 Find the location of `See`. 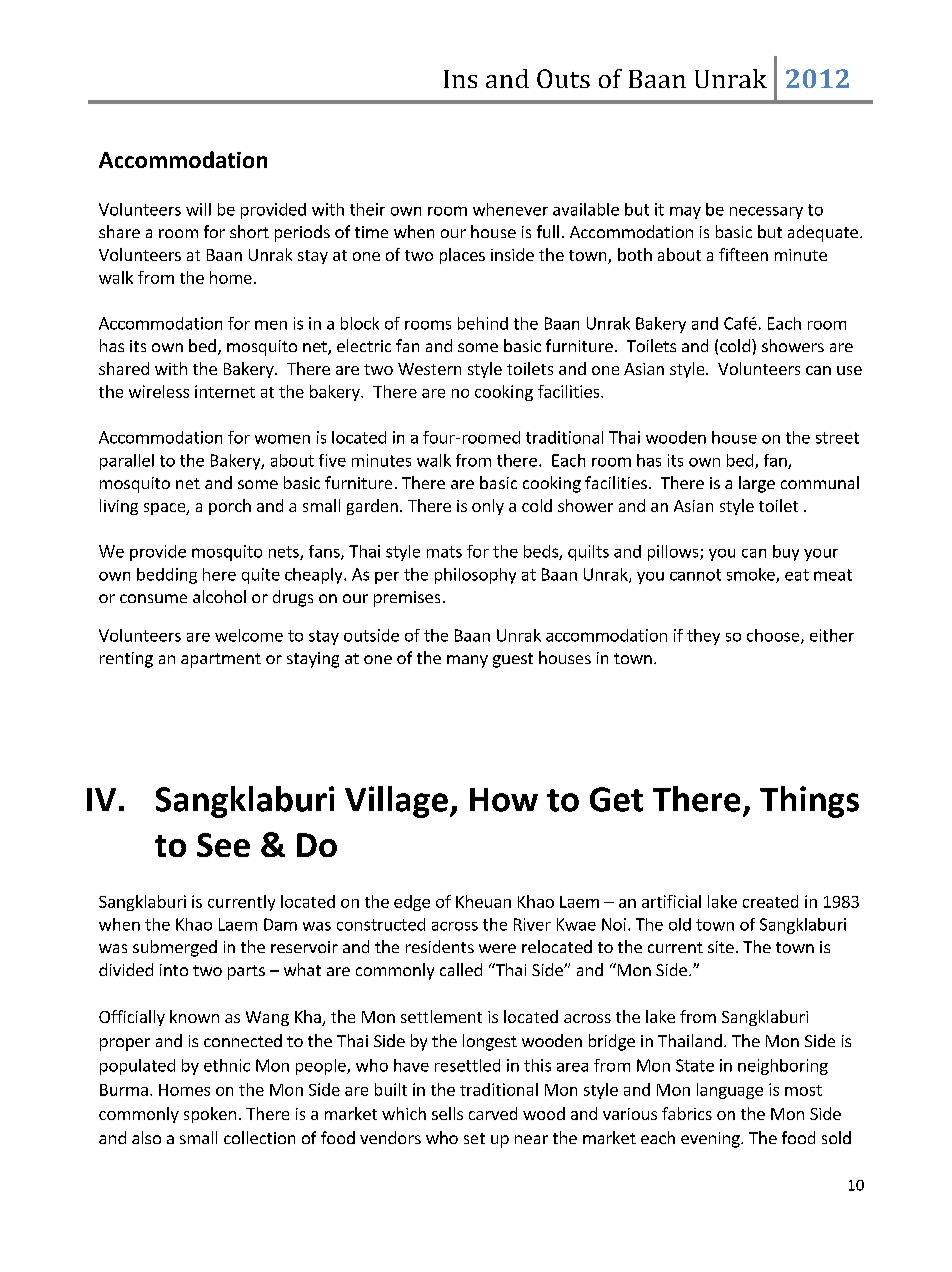

See is located at coordinates (223, 845).
